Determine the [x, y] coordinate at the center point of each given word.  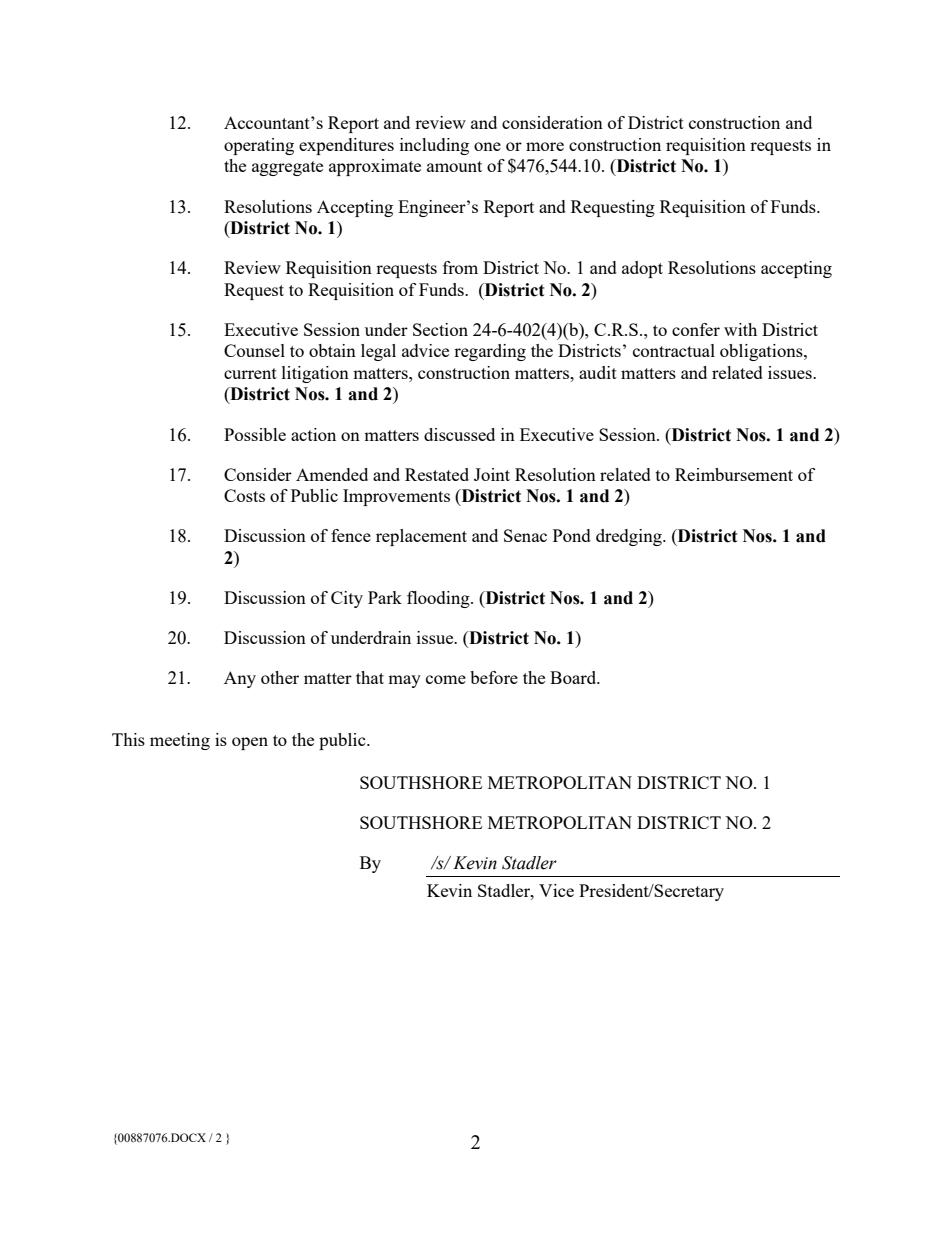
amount [454, 166]
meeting [180, 741]
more [545, 146]
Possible [255, 434]
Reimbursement [734, 474]
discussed [459, 434]
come [446, 679]
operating [259, 146]
